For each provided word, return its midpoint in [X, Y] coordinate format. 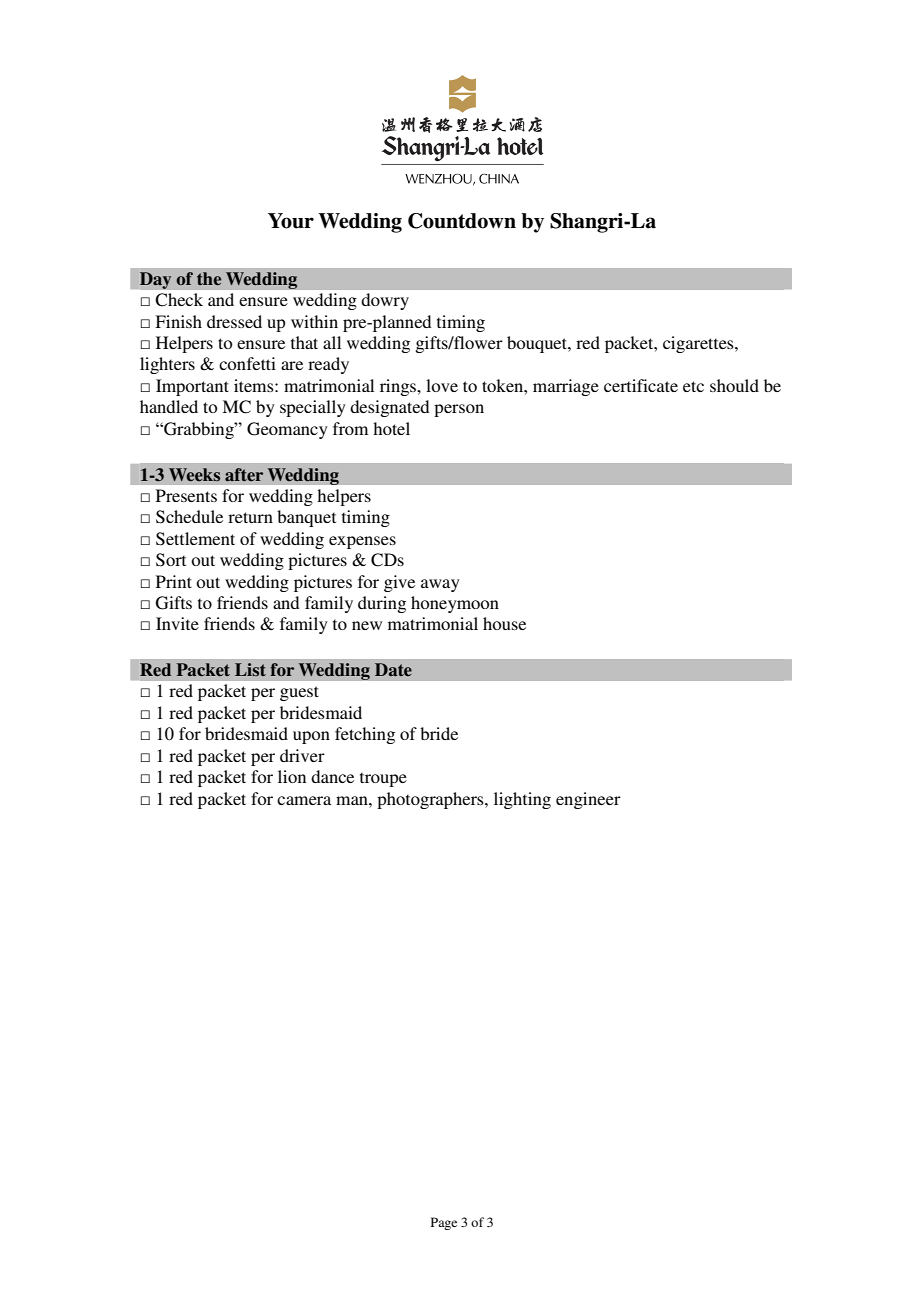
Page [444, 1223]
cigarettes [699, 344]
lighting [522, 800]
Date [393, 669]
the [209, 279]
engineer [588, 800]
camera [304, 800]
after [244, 474]
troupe [383, 779]
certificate [641, 385]
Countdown [462, 221]
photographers [431, 800]
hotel [391, 428]
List [250, 669]
